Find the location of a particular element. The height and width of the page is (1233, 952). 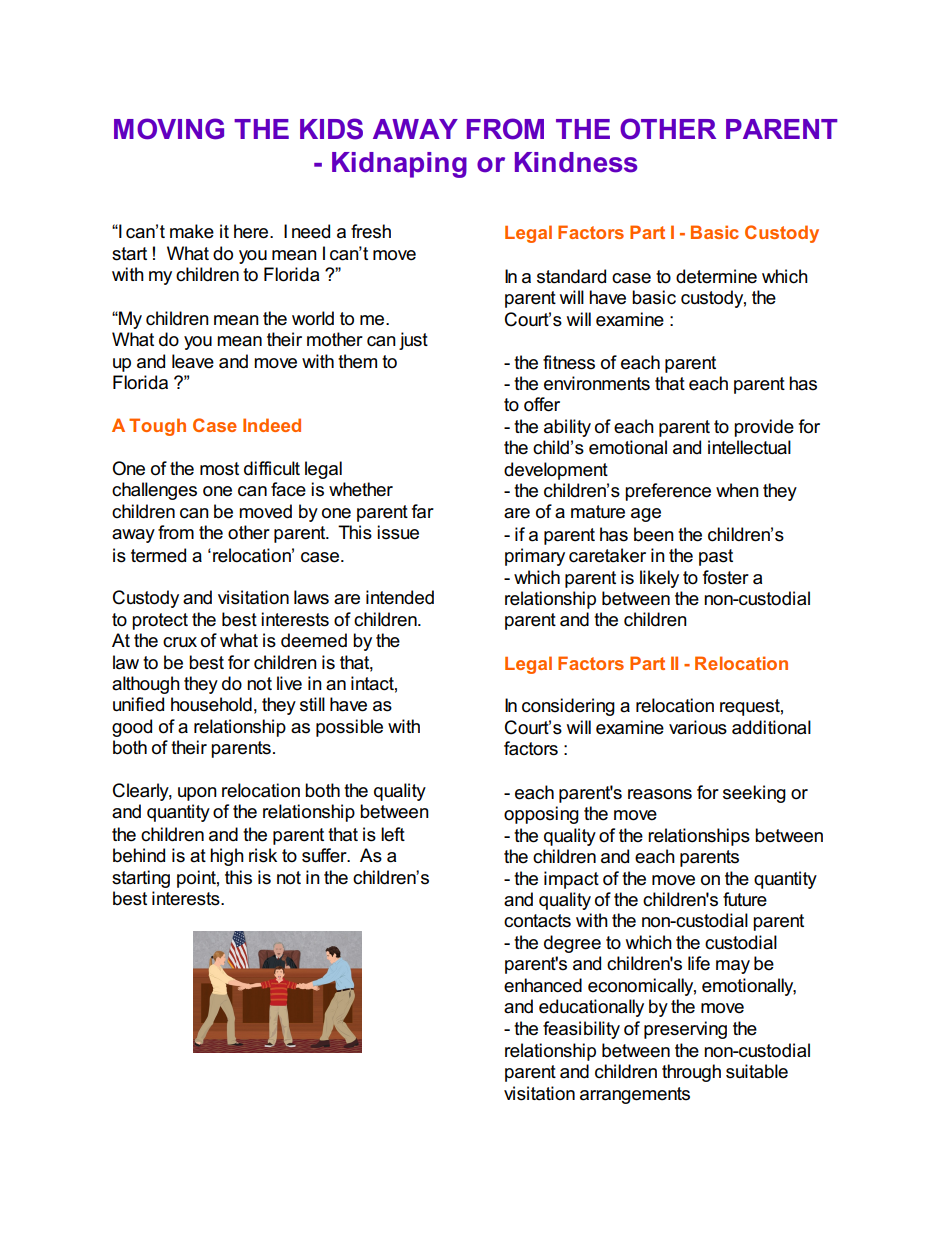

Kindness is located at coordinates (576, 162).
